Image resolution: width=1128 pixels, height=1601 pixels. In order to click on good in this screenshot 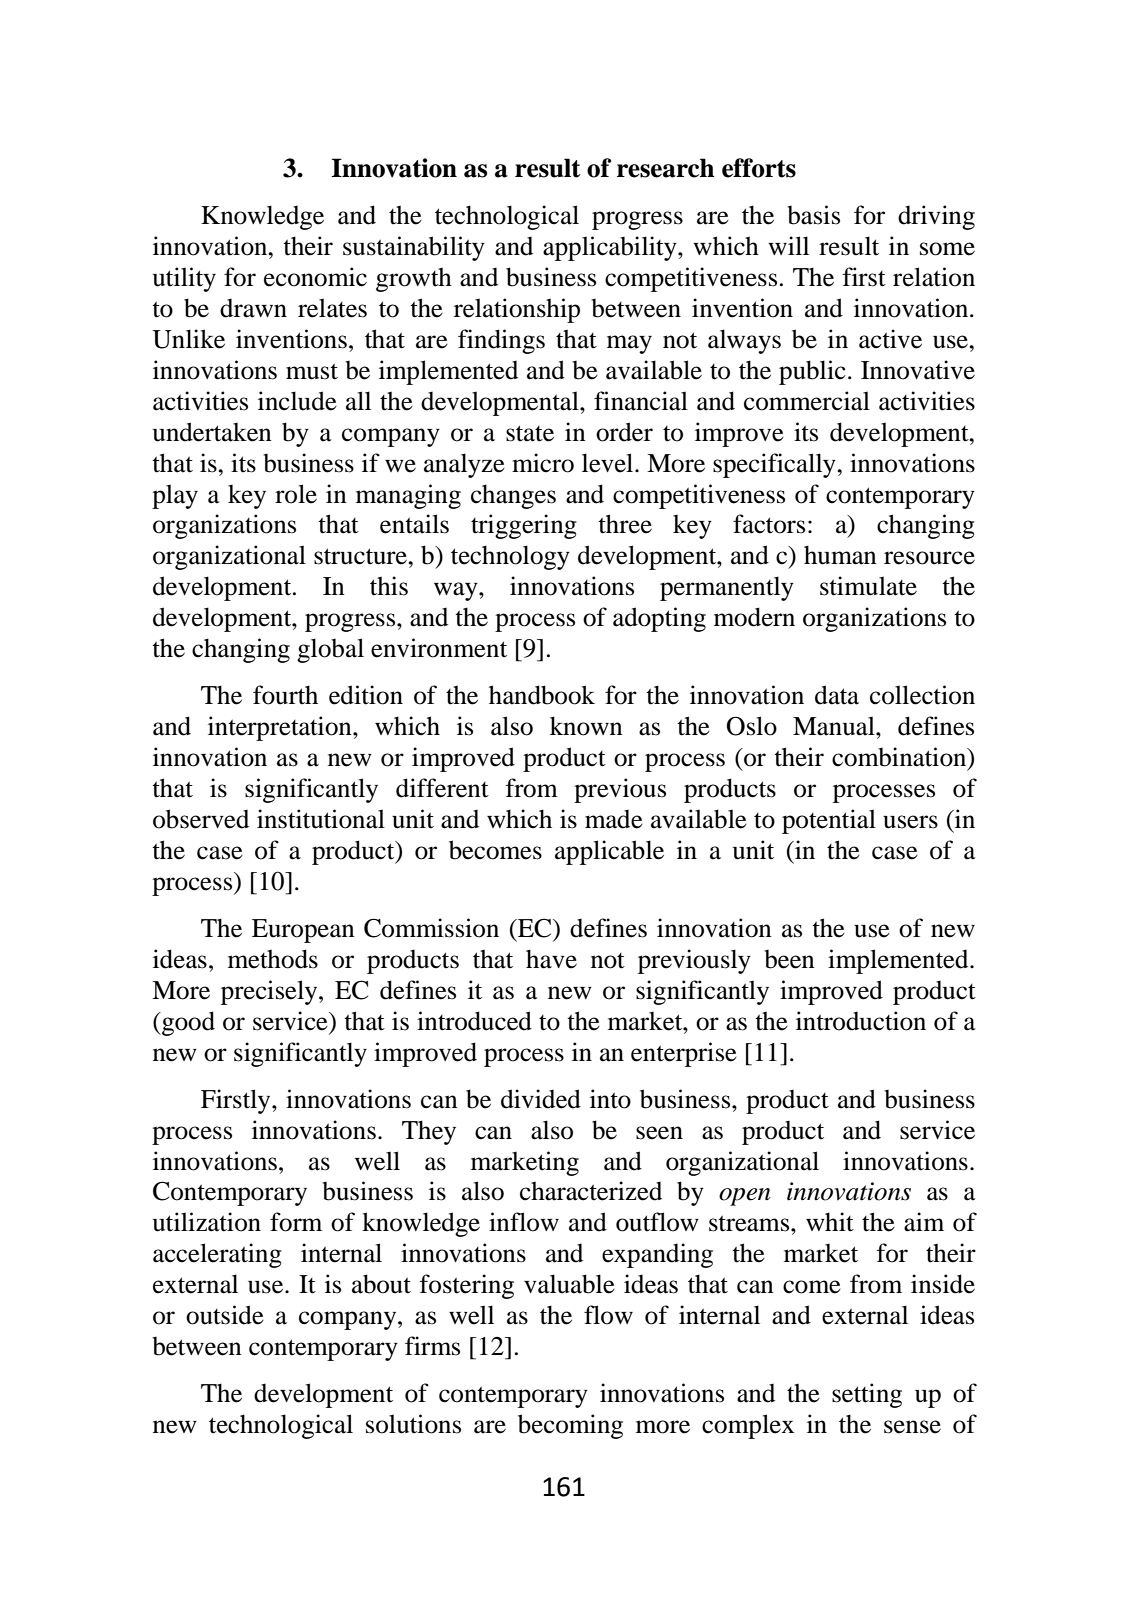, I will do `click(187, 1023)`.
